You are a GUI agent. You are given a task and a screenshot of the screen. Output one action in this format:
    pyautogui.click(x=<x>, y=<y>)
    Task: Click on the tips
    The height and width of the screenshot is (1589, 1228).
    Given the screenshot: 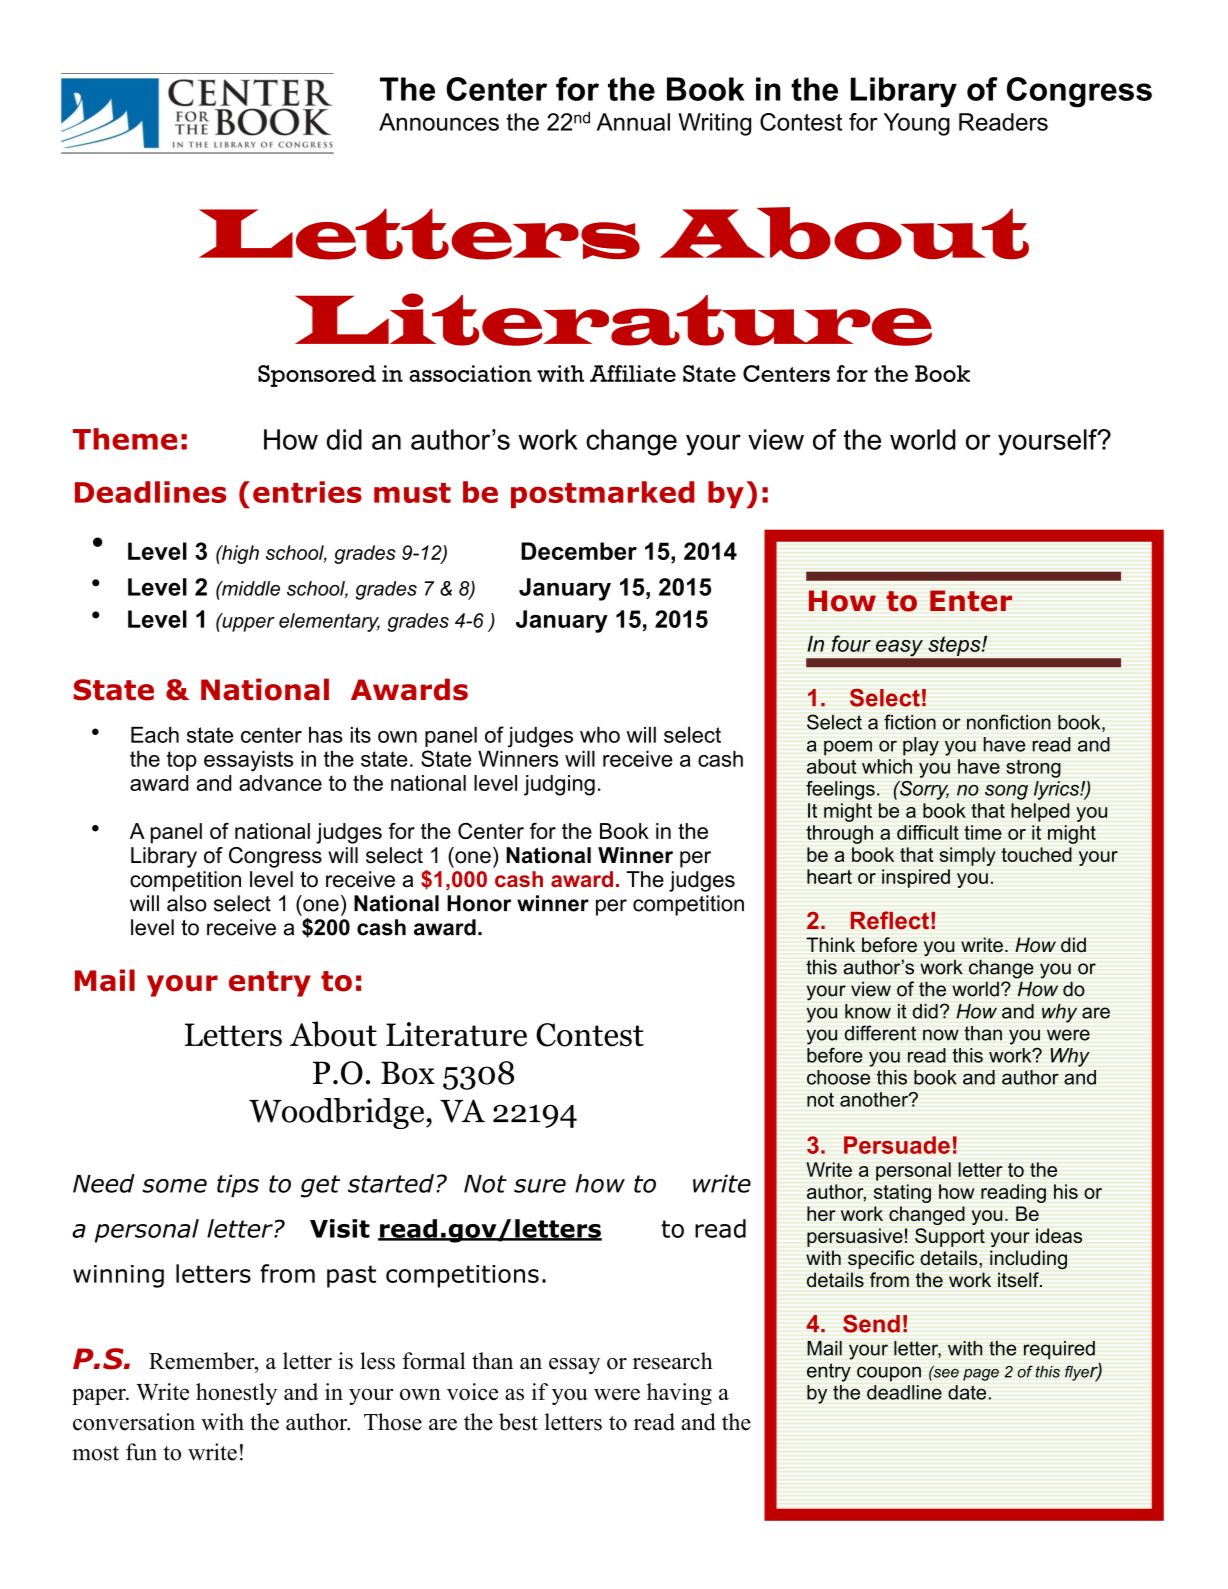 What is the action you would take?
    pyautogui.click(x=238, y=1186)
